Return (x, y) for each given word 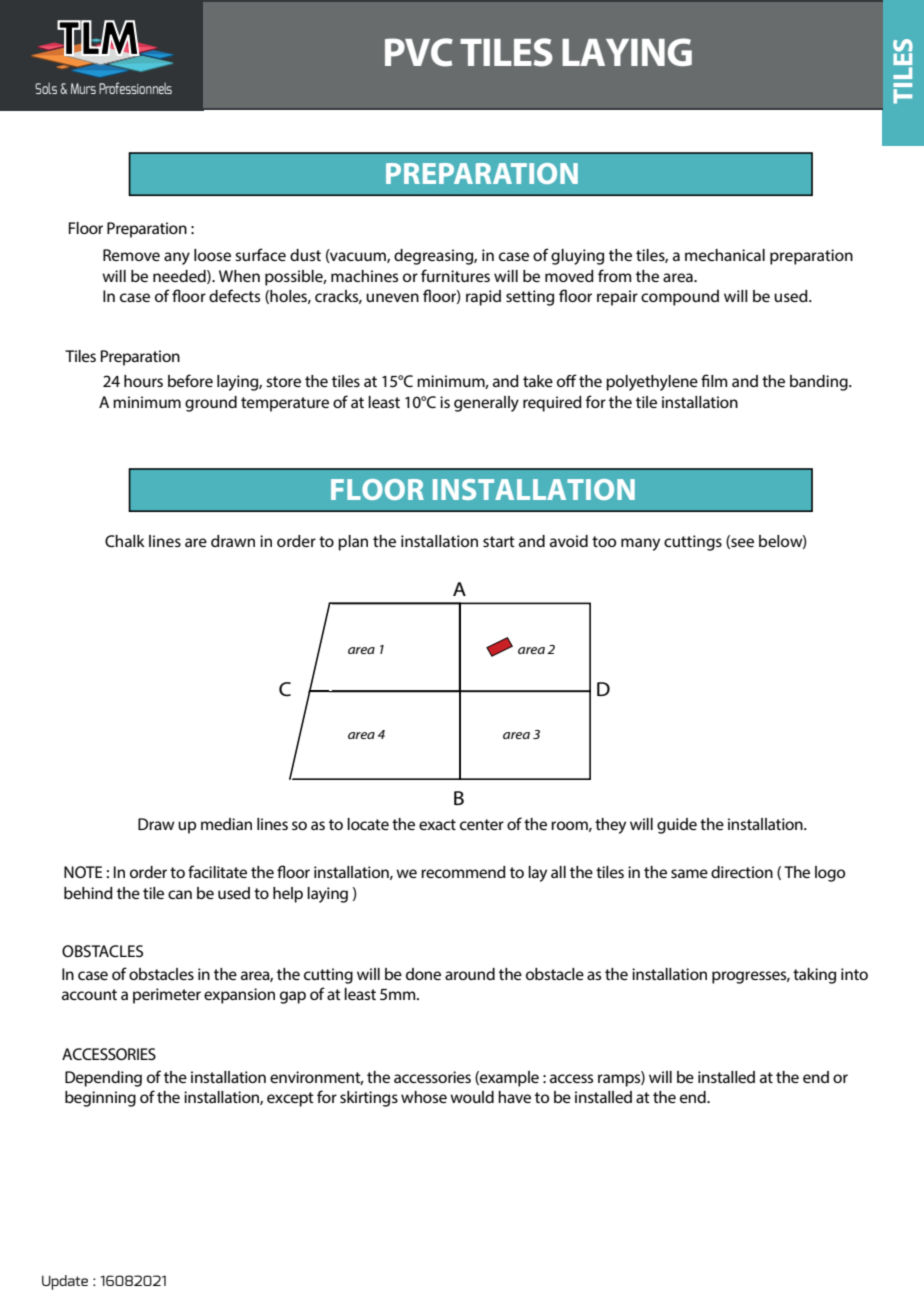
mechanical (725, 255)
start (499, 541)
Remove (131, 255)
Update (65, 1282)
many (640, 544)
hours (143, 381)
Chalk (125, 541)
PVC (419, 52)
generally (486, 404)
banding (820, 383)
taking (814, 976)
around (470, 974)
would (472, 1097)
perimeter (167, 996)
